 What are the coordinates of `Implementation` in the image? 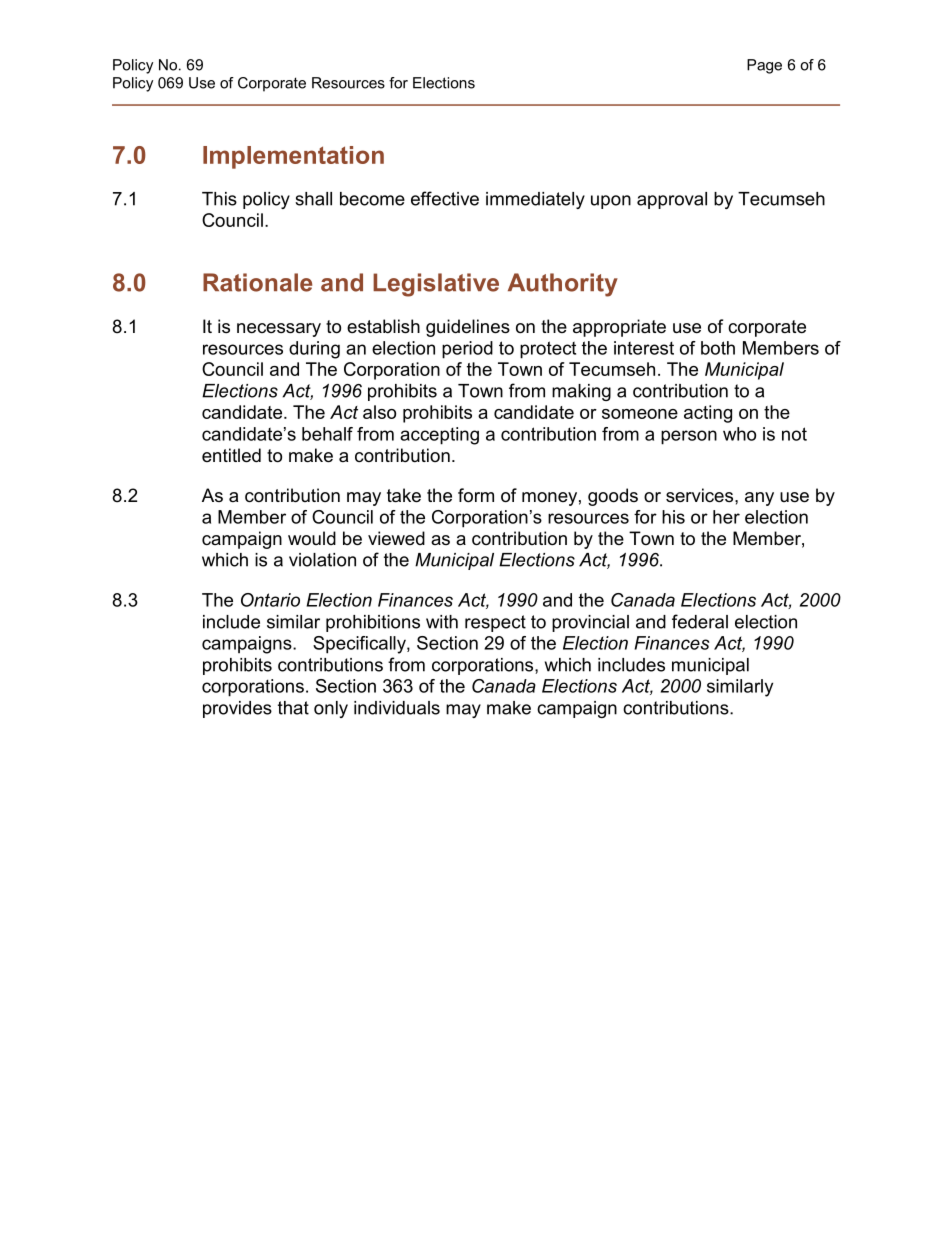 It's located at (293, 157).
